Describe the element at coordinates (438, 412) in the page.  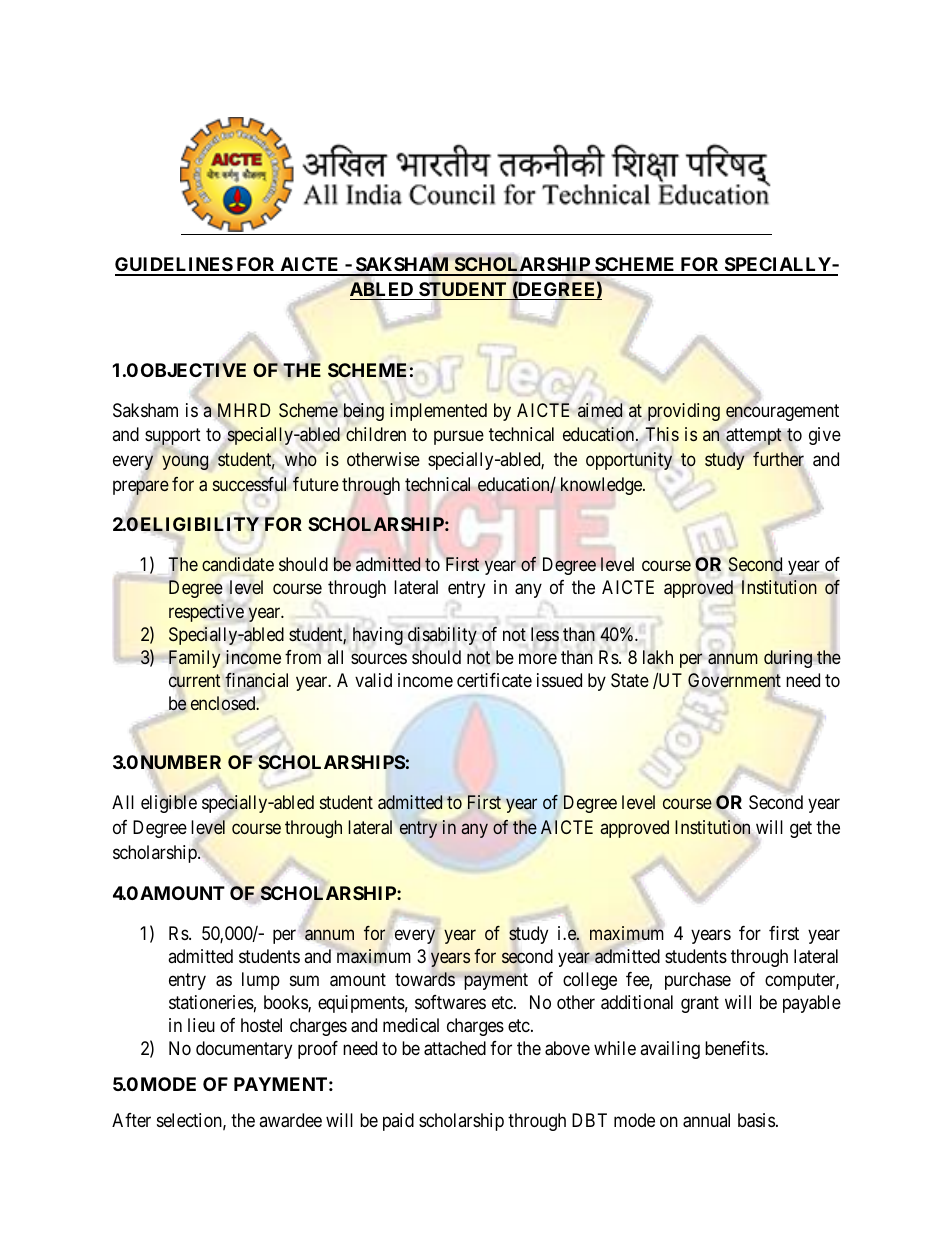
I see `implemented` at that location.
